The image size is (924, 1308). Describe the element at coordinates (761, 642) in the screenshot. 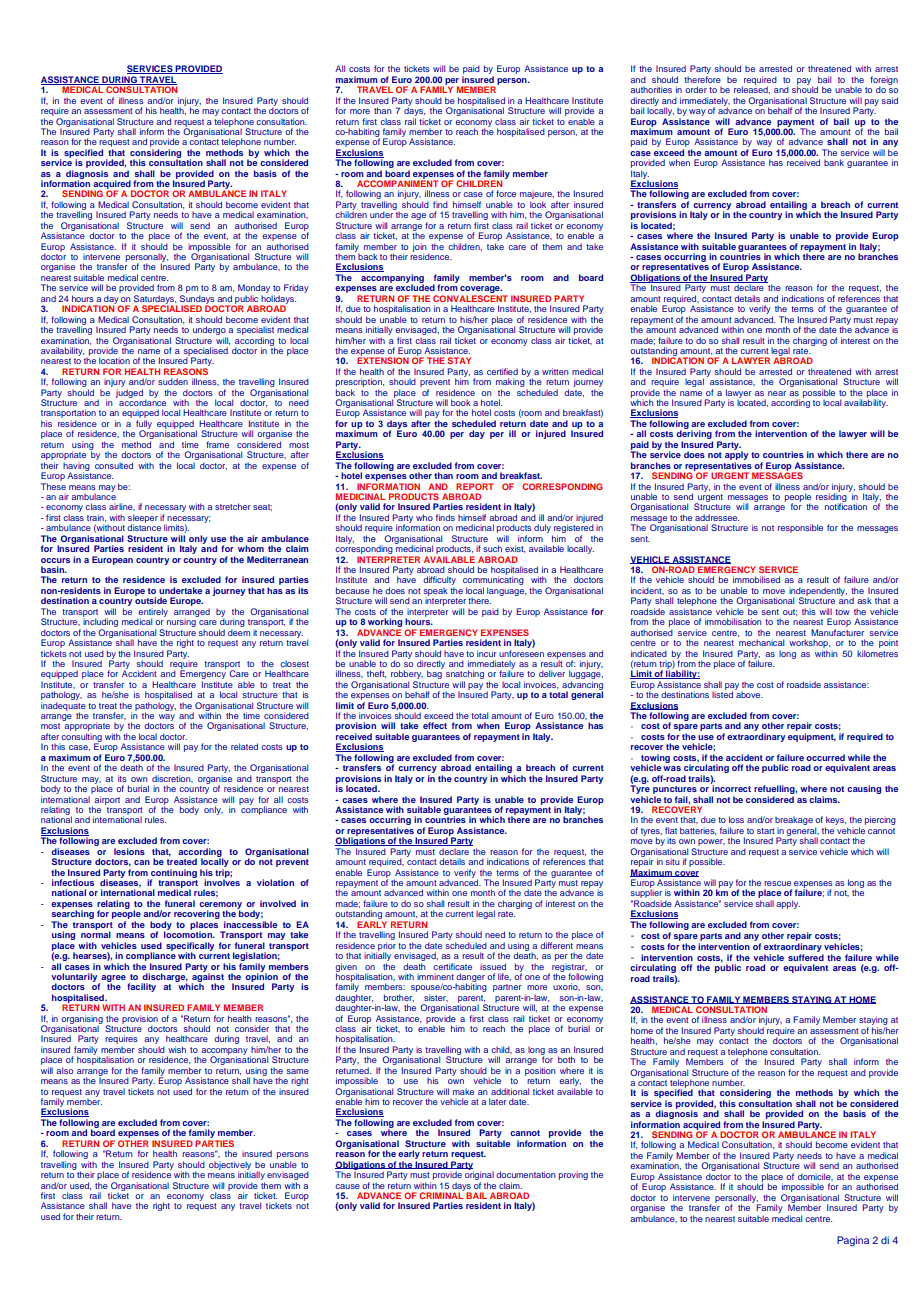

I see `mechanical` at that location.
